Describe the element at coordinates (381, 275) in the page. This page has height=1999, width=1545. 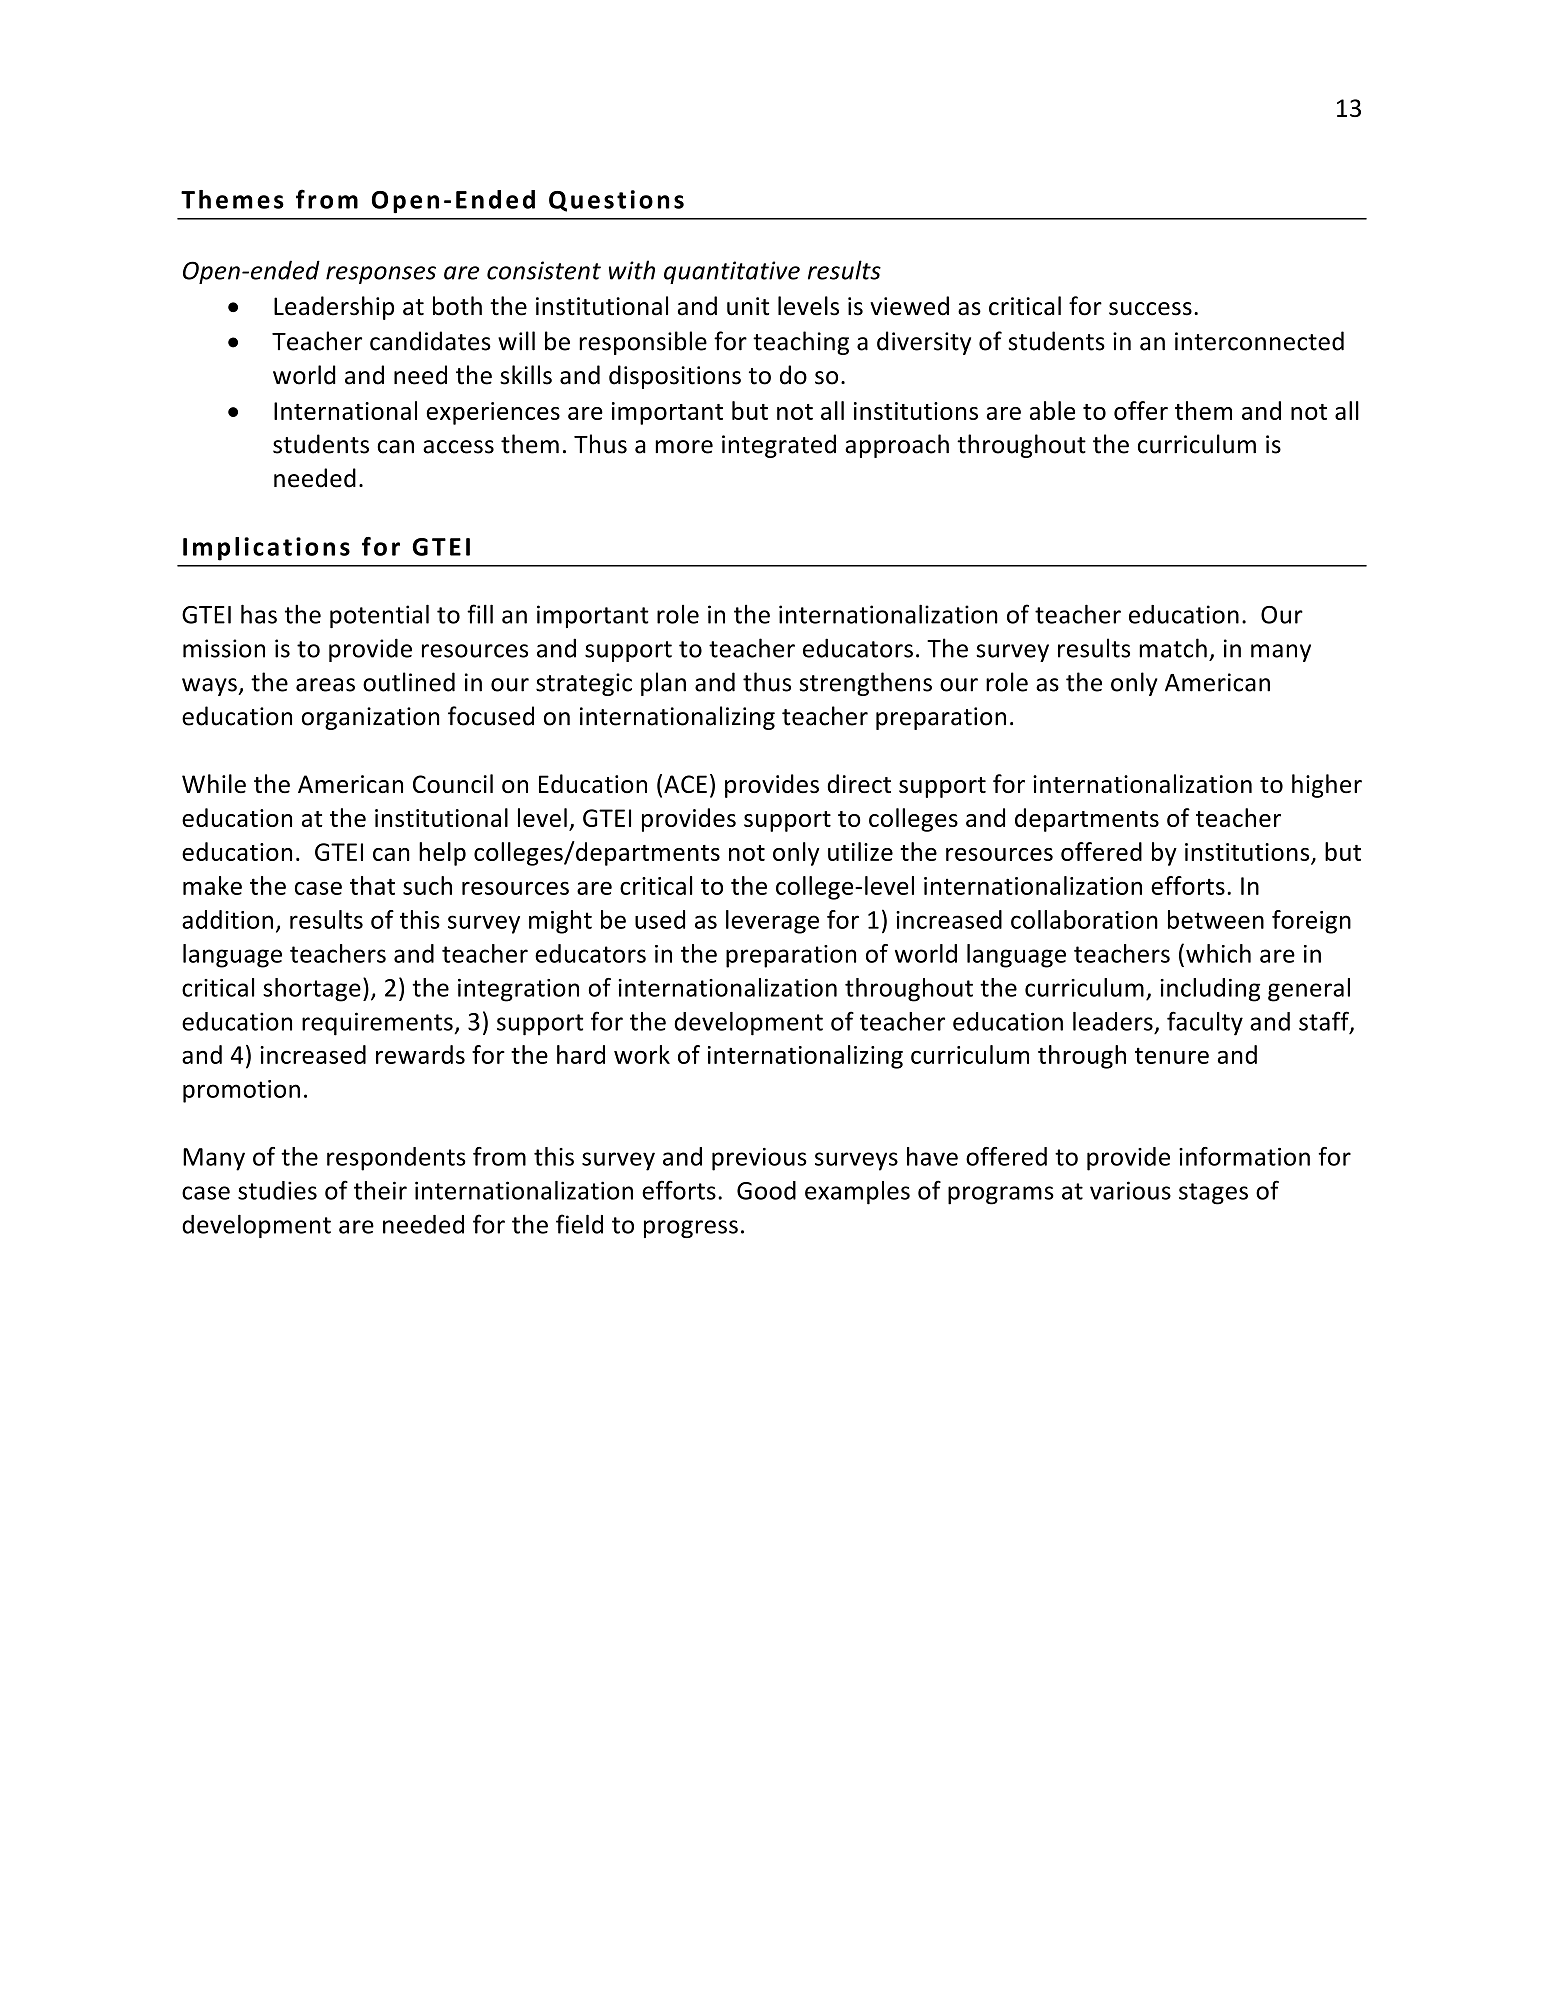
I see `responses` at that location.
